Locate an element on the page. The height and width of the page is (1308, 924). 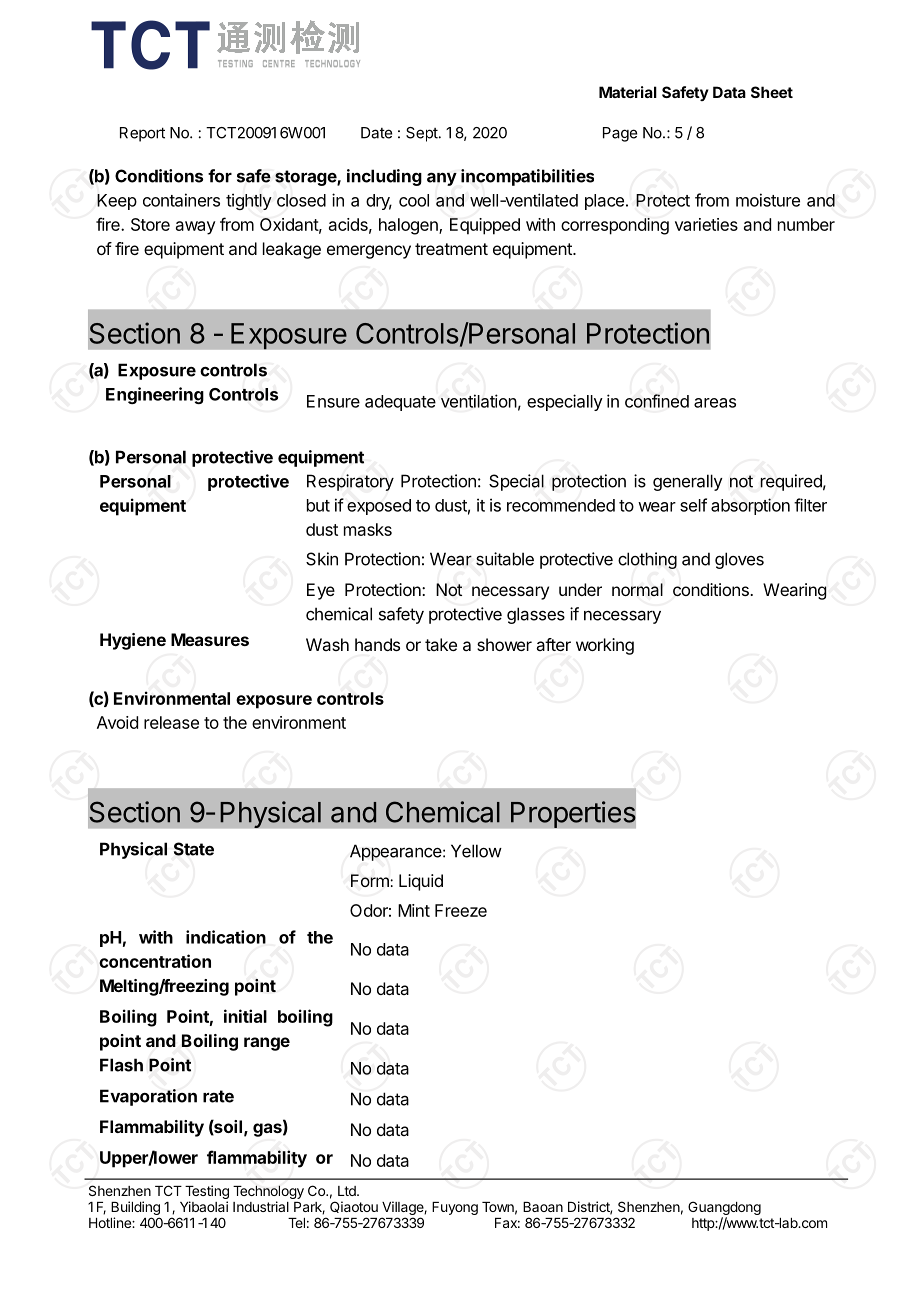
Testing is located at coordinates (207, 1192).
